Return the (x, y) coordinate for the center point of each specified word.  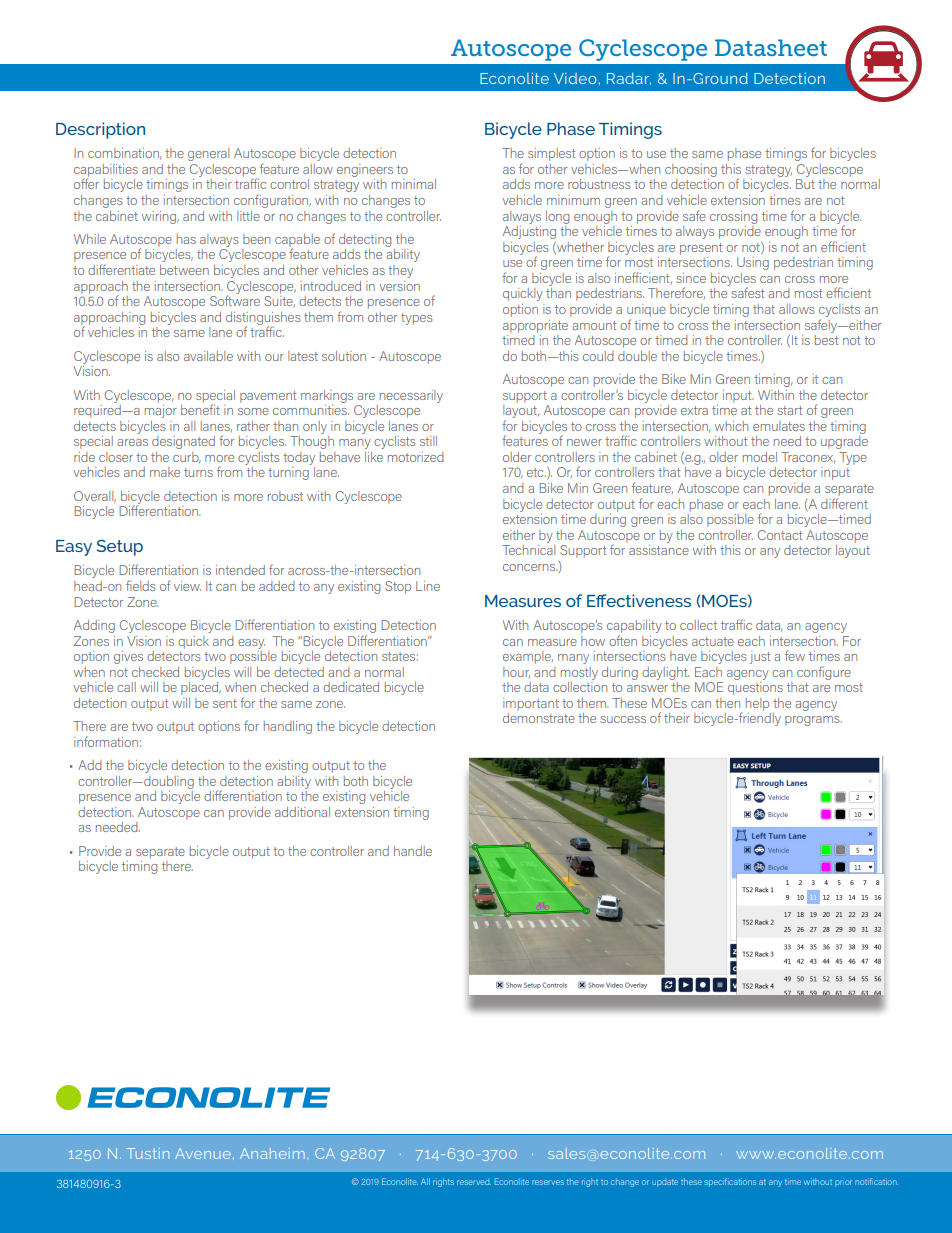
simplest (552, 154)
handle (413, 851)
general (208, 154)
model (760, 457)
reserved (474, 1182)
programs (813, 721)
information (106, 741)
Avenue (203, 1153)
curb (186, 457)
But (805, 184)
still (428, 441)
